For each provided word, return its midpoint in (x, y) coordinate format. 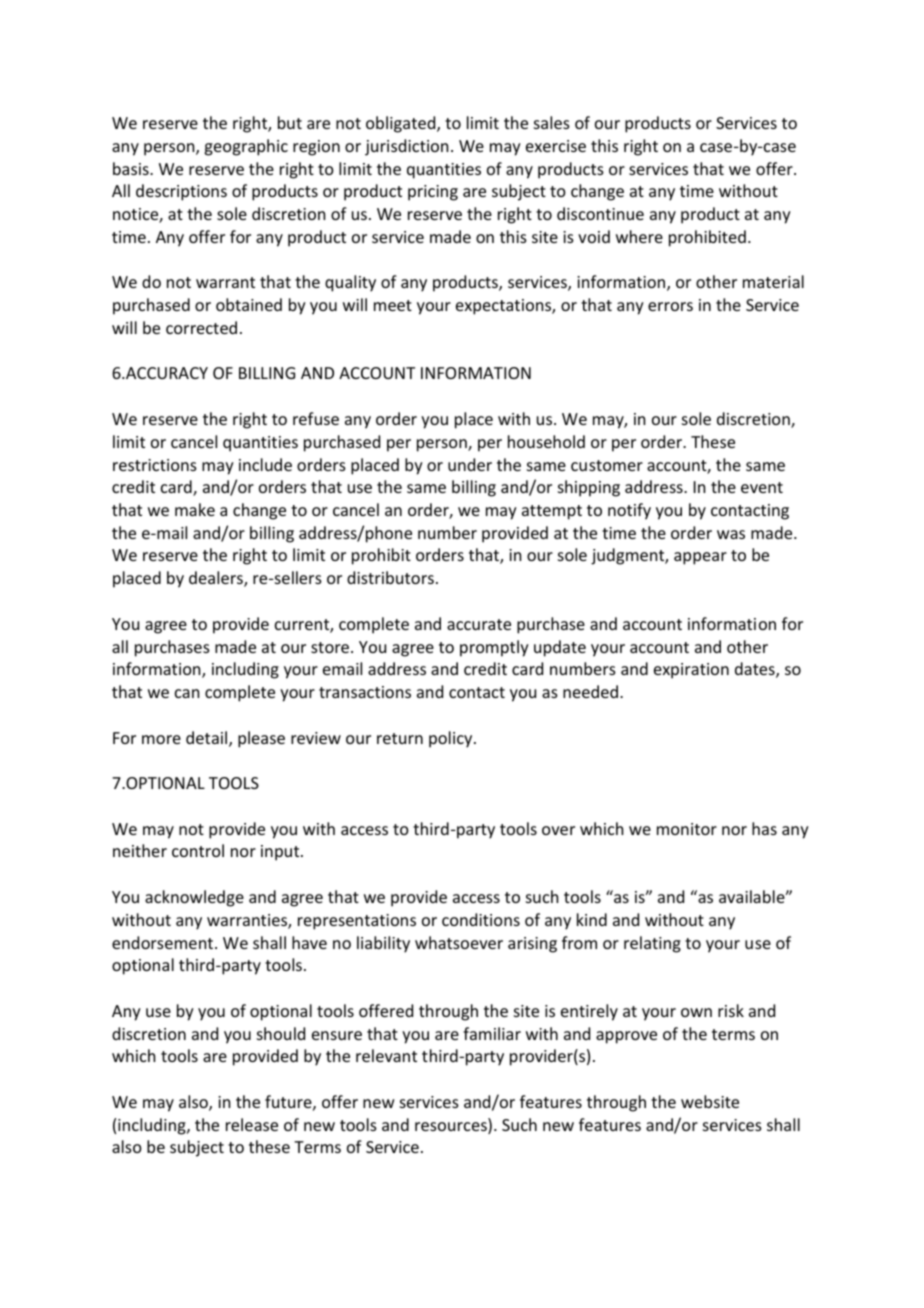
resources (452, 1128)
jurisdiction (406, 147)
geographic (246, 147)
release (252, 1124)
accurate (479, 624)
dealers (217, 579)
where (639, 236)
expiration (691, 671)
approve (626, 1037)
